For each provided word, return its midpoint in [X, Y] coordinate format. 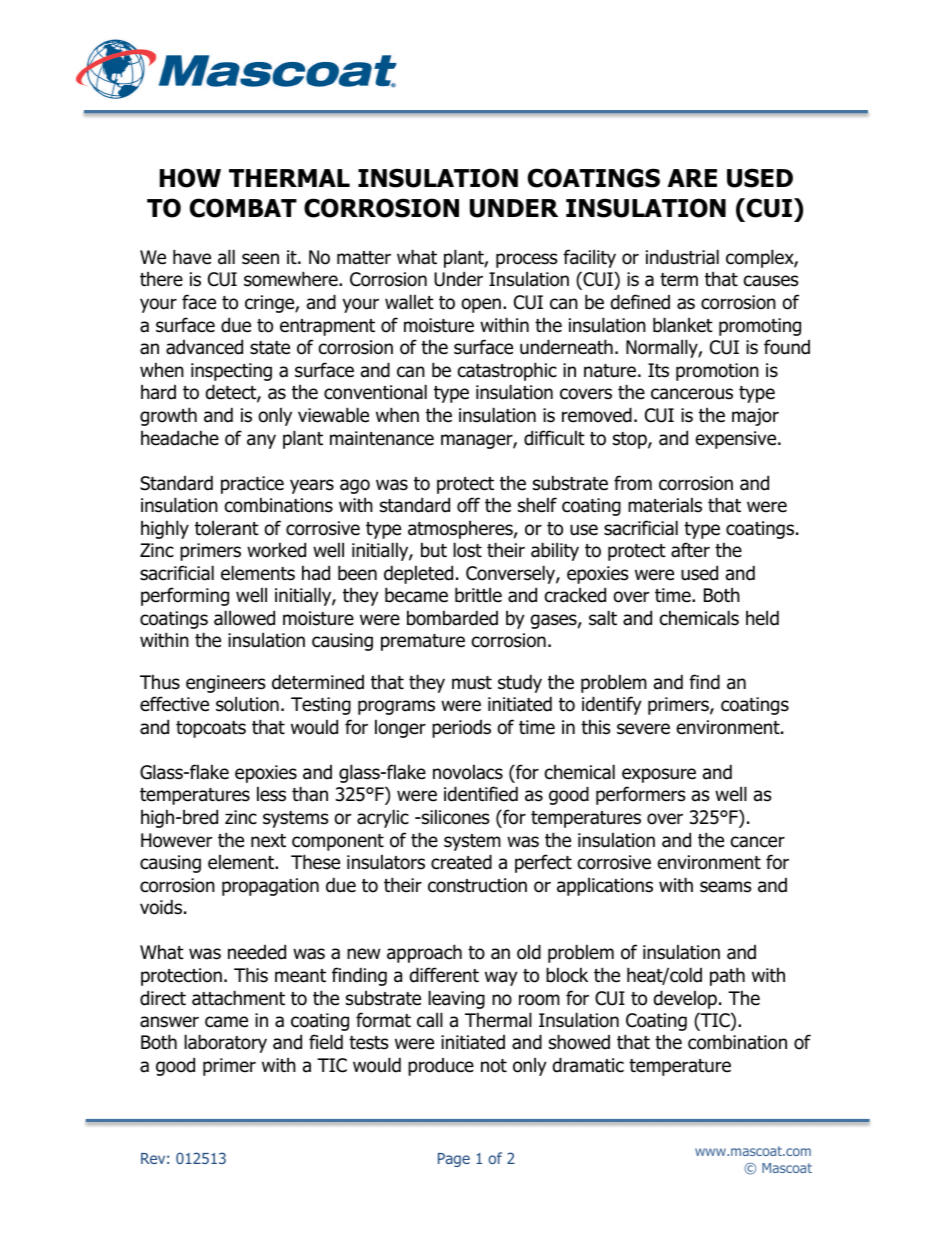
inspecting [231, 372]
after [690, 550]
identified [481, 794]
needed [257, 952]
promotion [717, 372]
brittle [478, 595]
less [271, 794]
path [727, 976]
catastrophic [507, 371]
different [444, 975]
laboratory [225, 1043]
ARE [692, 178]
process [526, 260]
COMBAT [243, 208]
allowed [244, 618]
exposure [659, 775]
